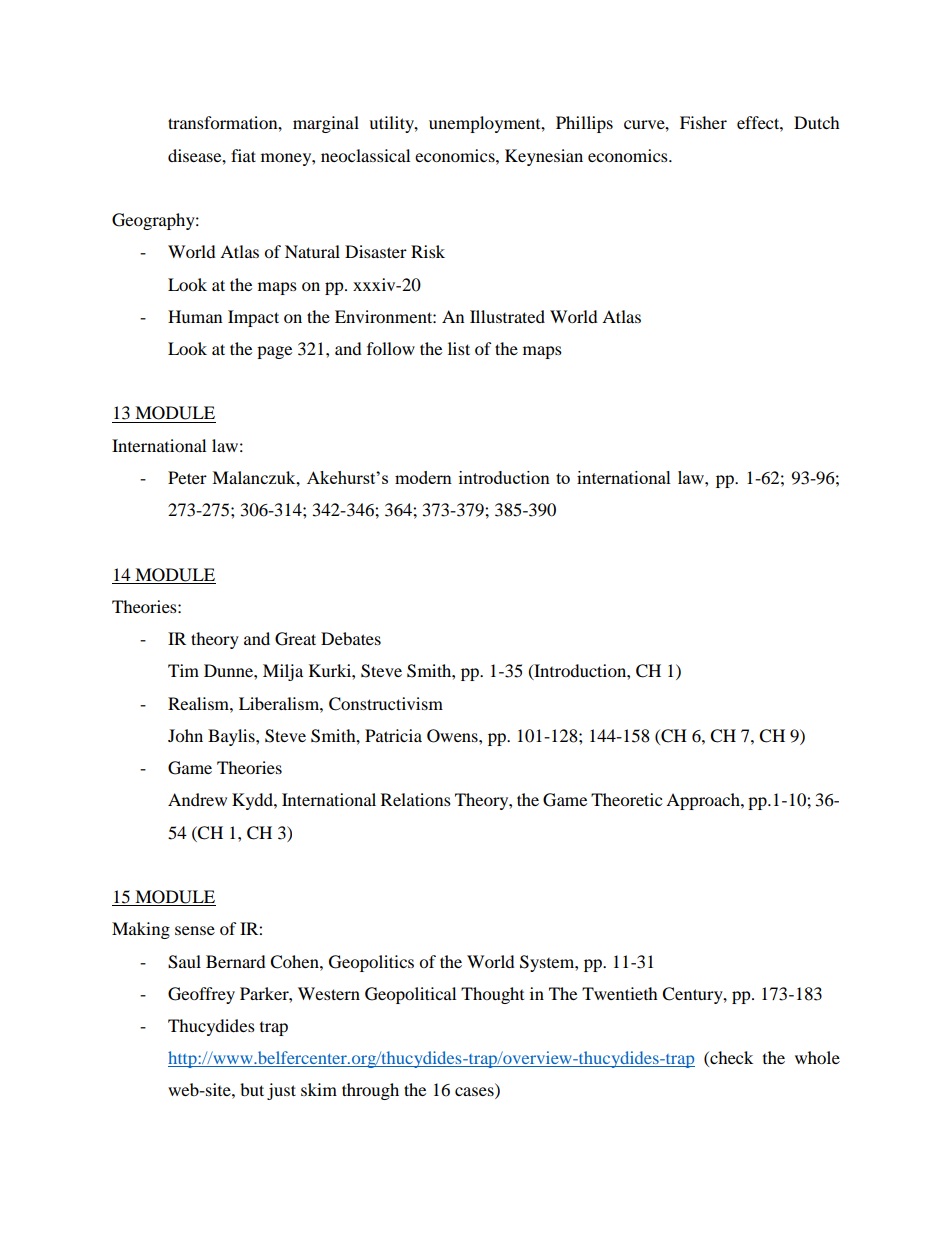 The height and width of the document is (1233, 952). What do you see at coordinates (817, 1057) in the document?
I see `whole` at bounding box center [817, 1057].
